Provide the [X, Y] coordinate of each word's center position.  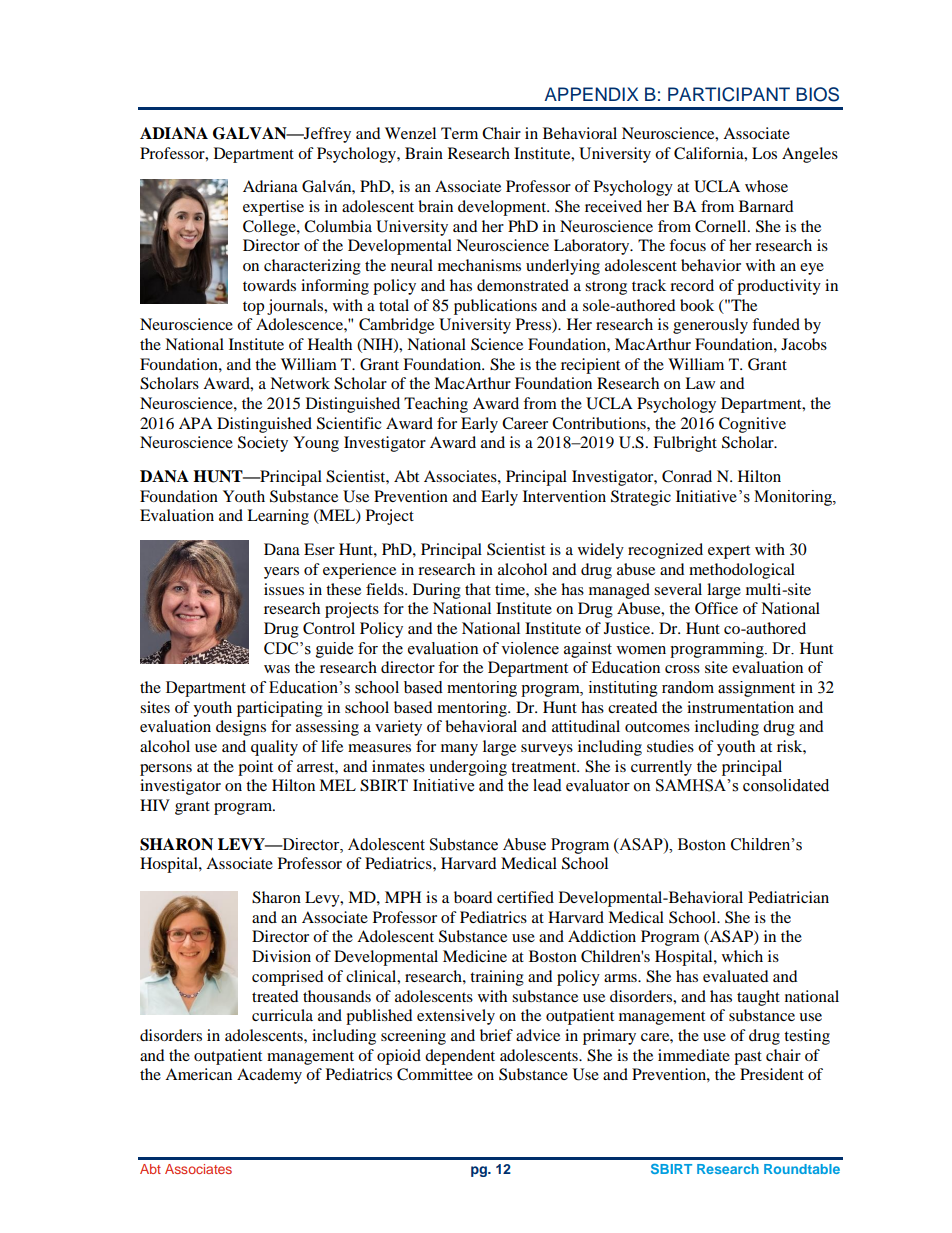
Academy [269, 1076]
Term [459, 133]
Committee [435, 1074]
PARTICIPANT [729, 94]
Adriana [270, 186]
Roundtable [802, 1169]
